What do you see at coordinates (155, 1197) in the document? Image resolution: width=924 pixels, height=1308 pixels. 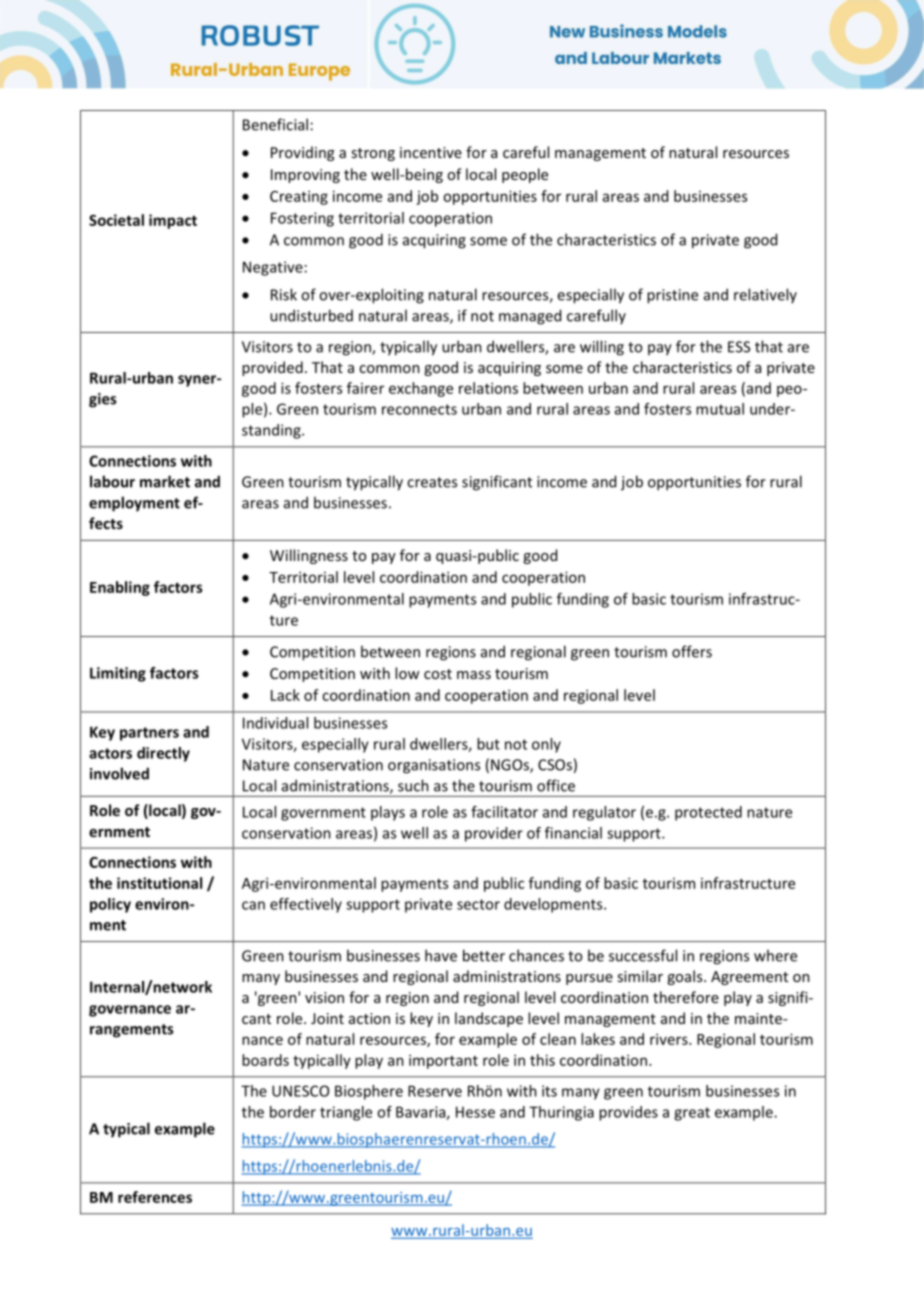 I see `references` at bounding box center [155, 1197].
